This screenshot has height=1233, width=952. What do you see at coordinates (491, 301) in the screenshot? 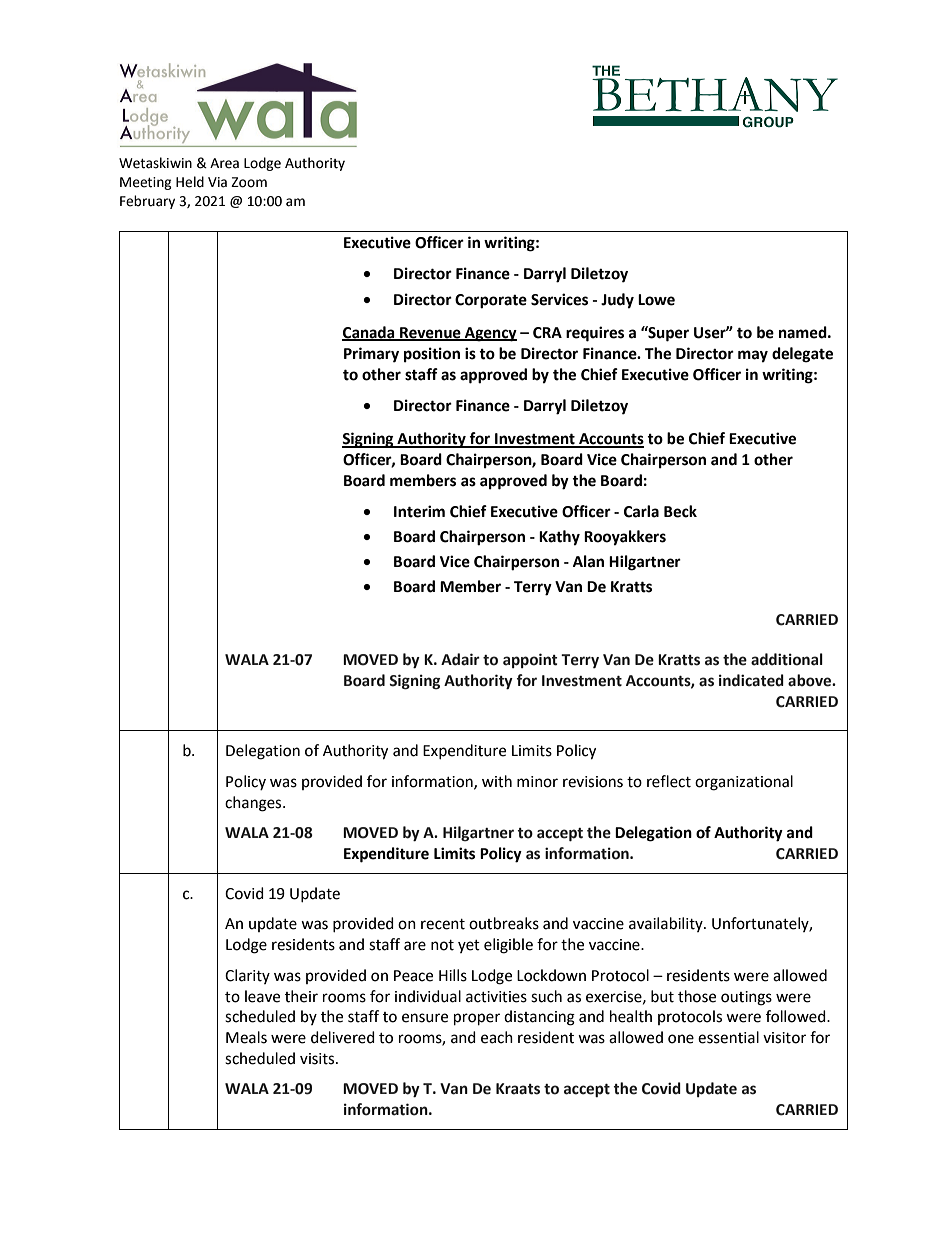
I see `Corporate` at bounding box center [491, 301].
